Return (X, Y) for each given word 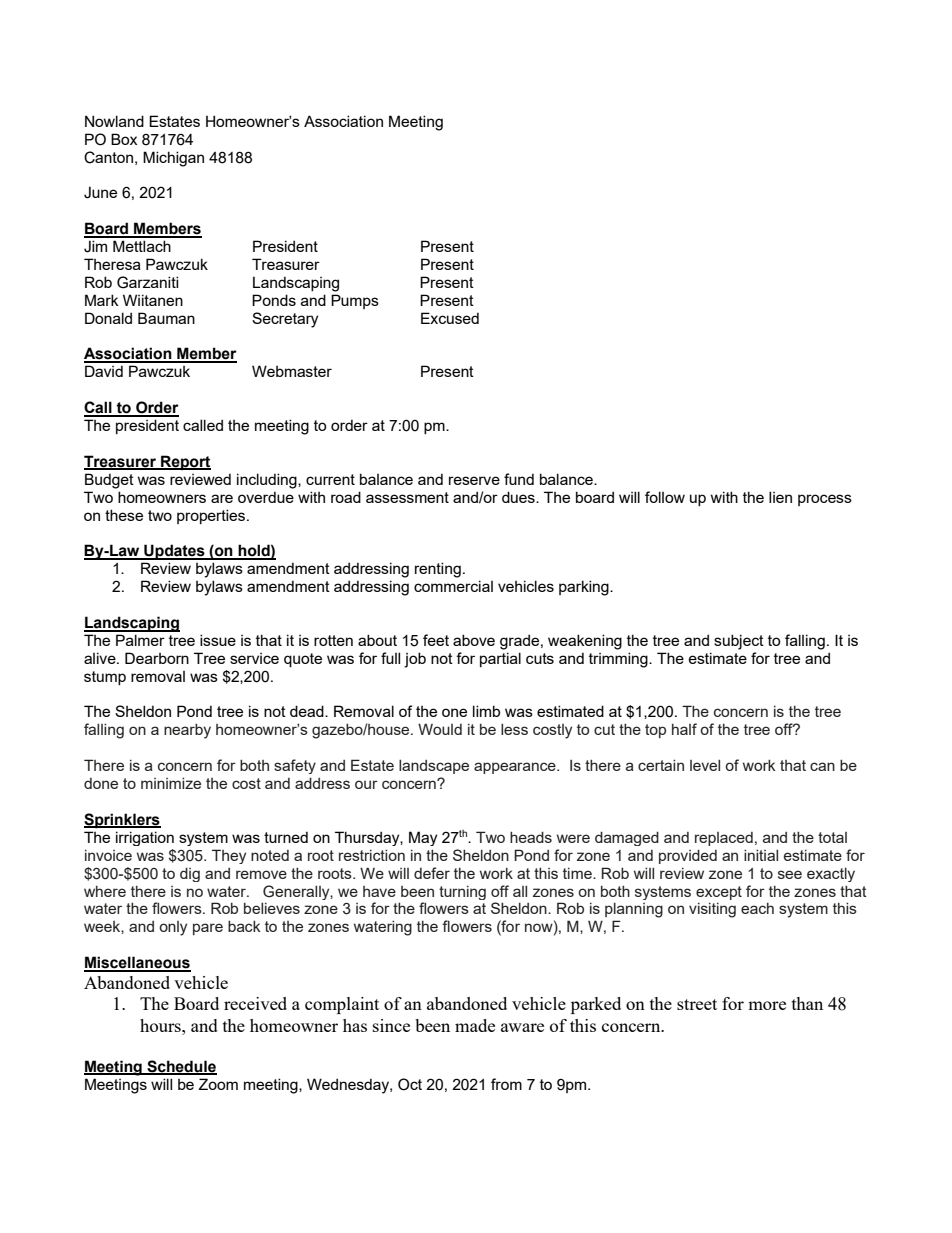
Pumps (355, 301)
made (475, 1025)
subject (739, 642)
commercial (453, 586)
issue (218, 640)
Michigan (173, 159)
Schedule (181, 1067)
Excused (450, 318)
